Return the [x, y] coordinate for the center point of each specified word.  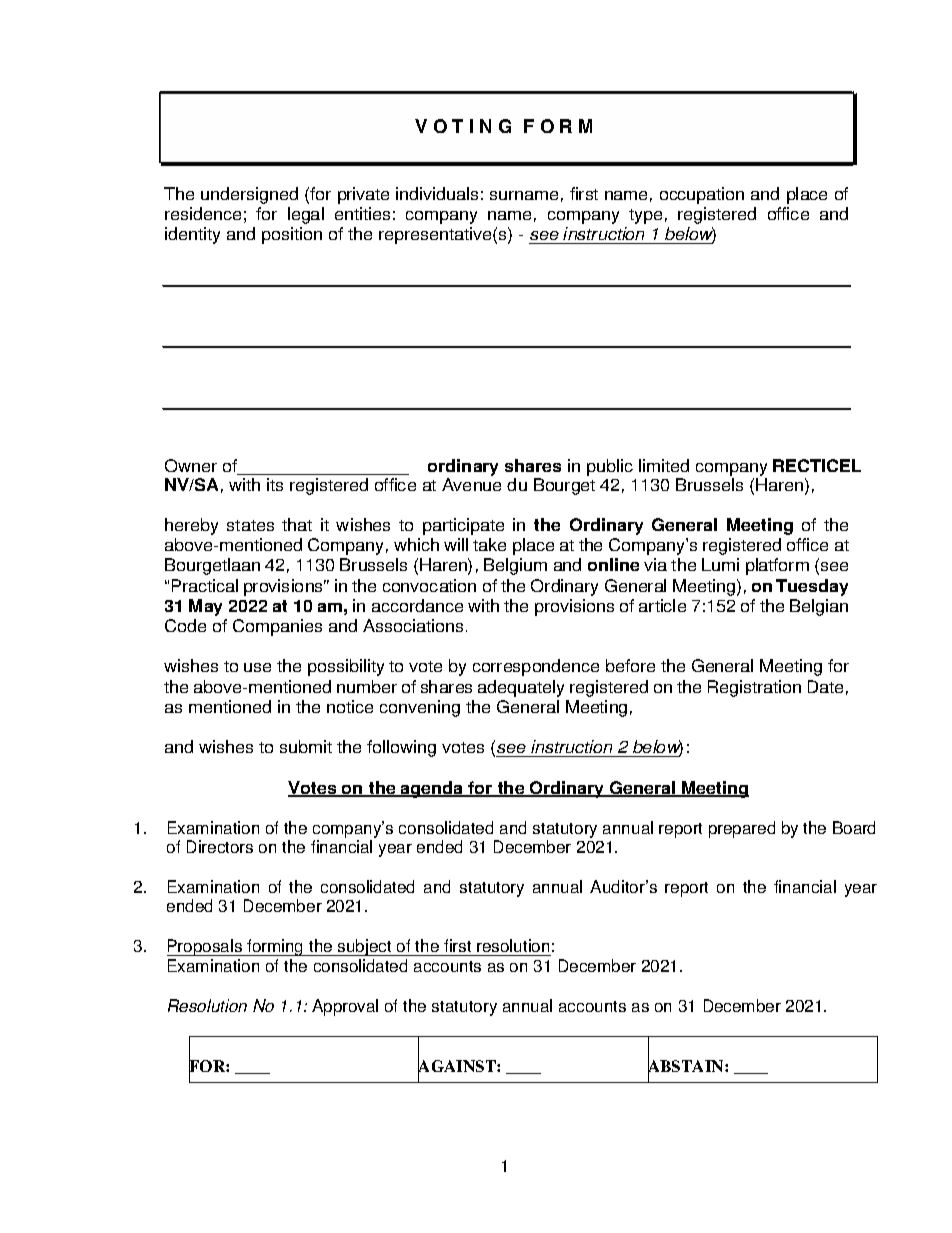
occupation [702, 195]
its [275, 484]
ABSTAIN [687, 1066]
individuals [437, 193]
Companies [277, 627]
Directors [220, 846]
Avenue [471, 484]
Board [854, 827]
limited [664, 465]
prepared [742, 829]
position [292, 235]
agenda [432, 789]
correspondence [536, 667]
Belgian [819, 607]
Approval [345, 1007]
